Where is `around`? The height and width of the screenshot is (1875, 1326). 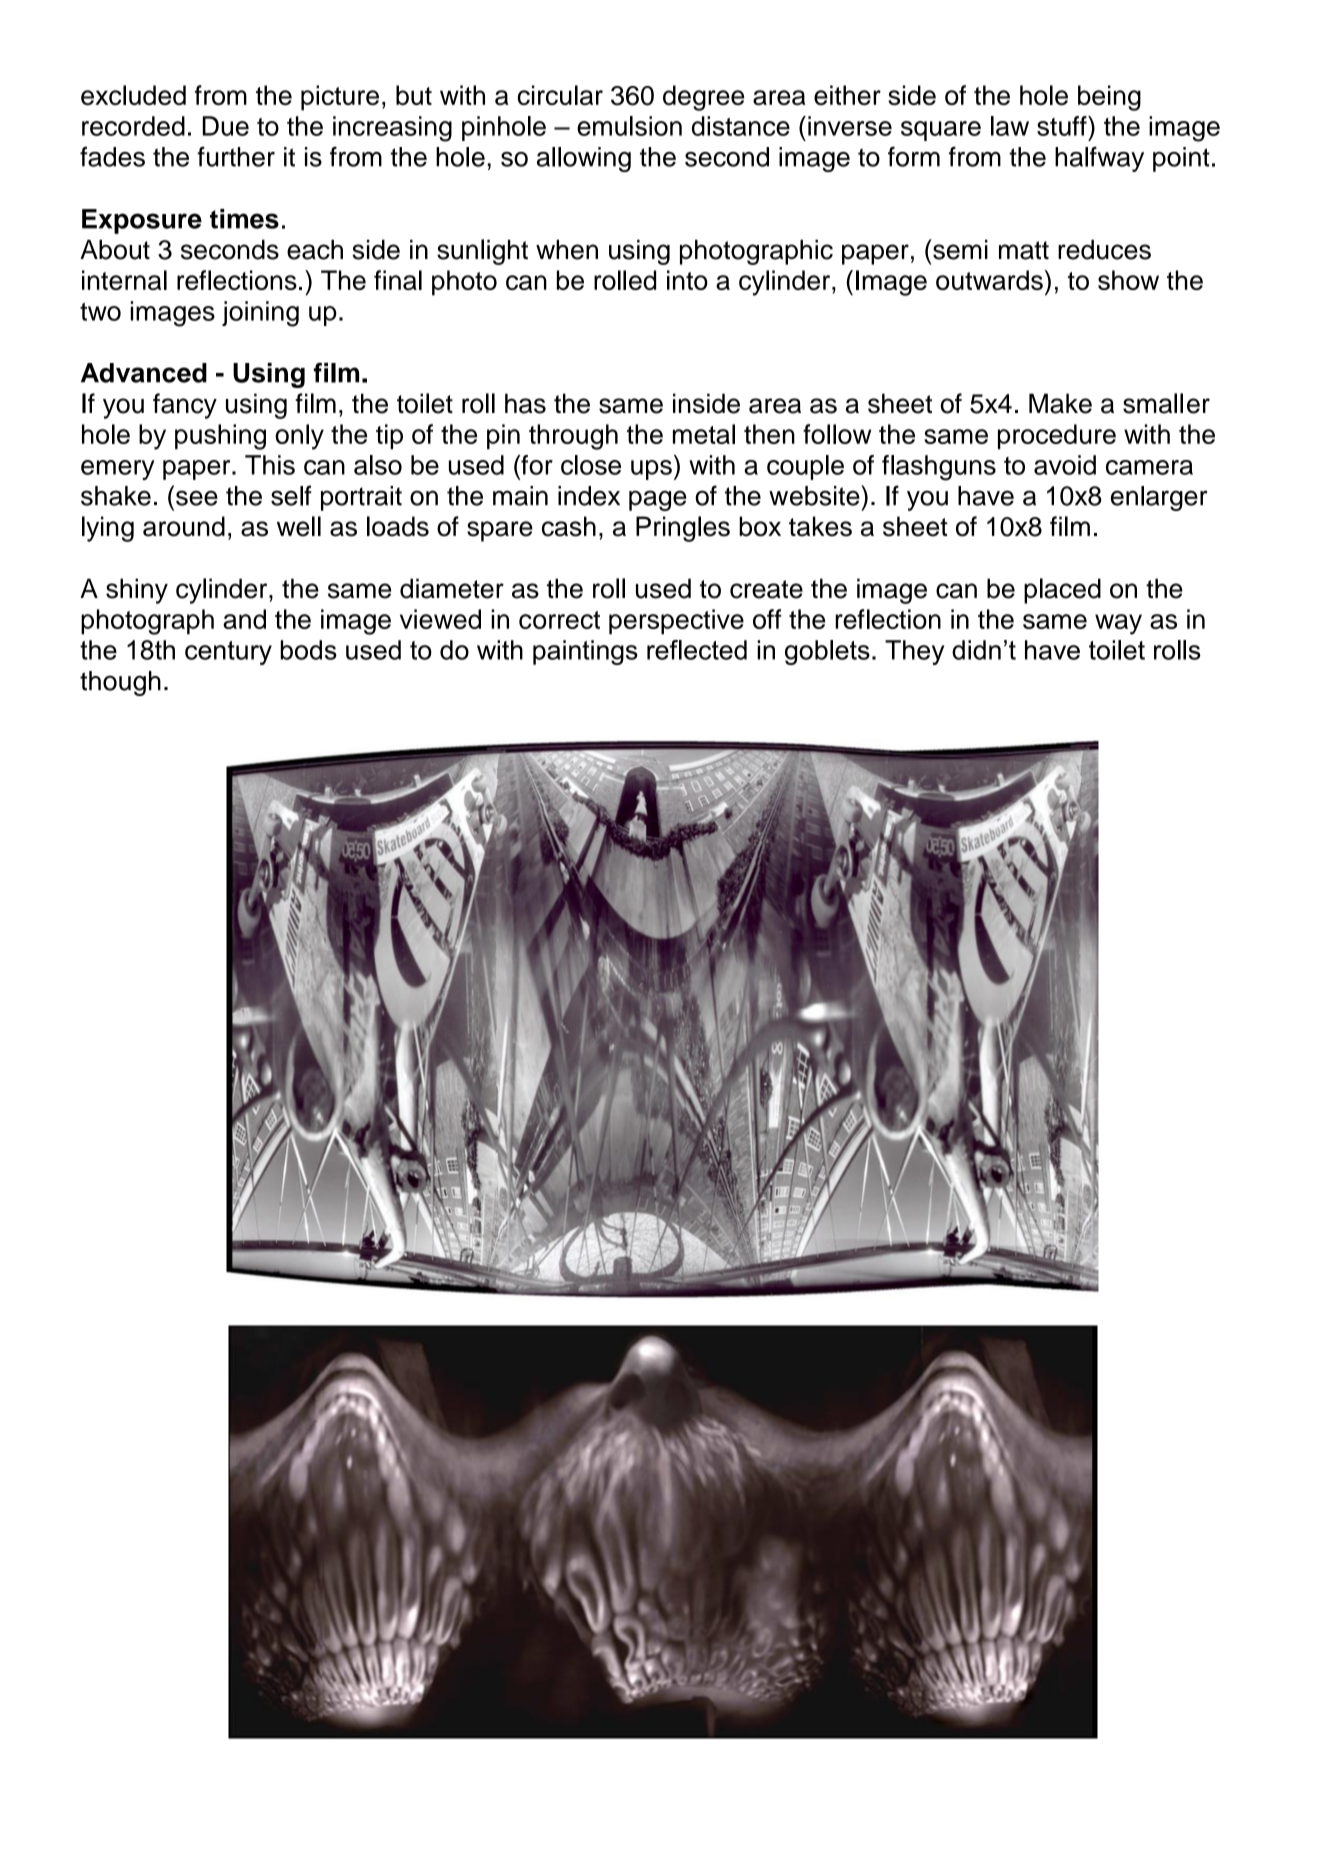
around is located at coordinates (184, 526).
